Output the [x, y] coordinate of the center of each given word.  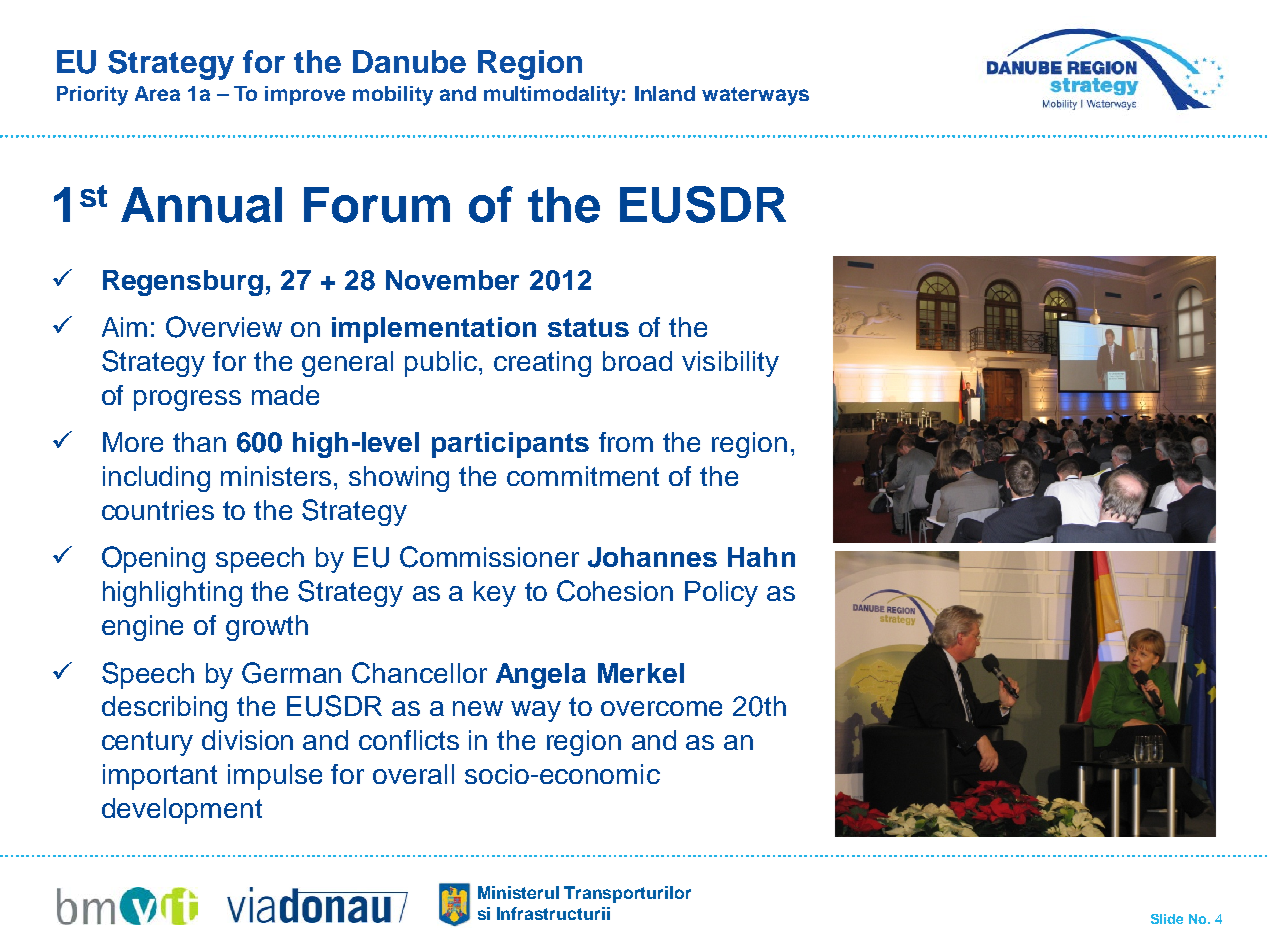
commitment [583, 476]
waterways [755, 96]
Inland [665, 93]
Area [157, 93]
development [182, 811]
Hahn [761, 557]
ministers [276, 476]
